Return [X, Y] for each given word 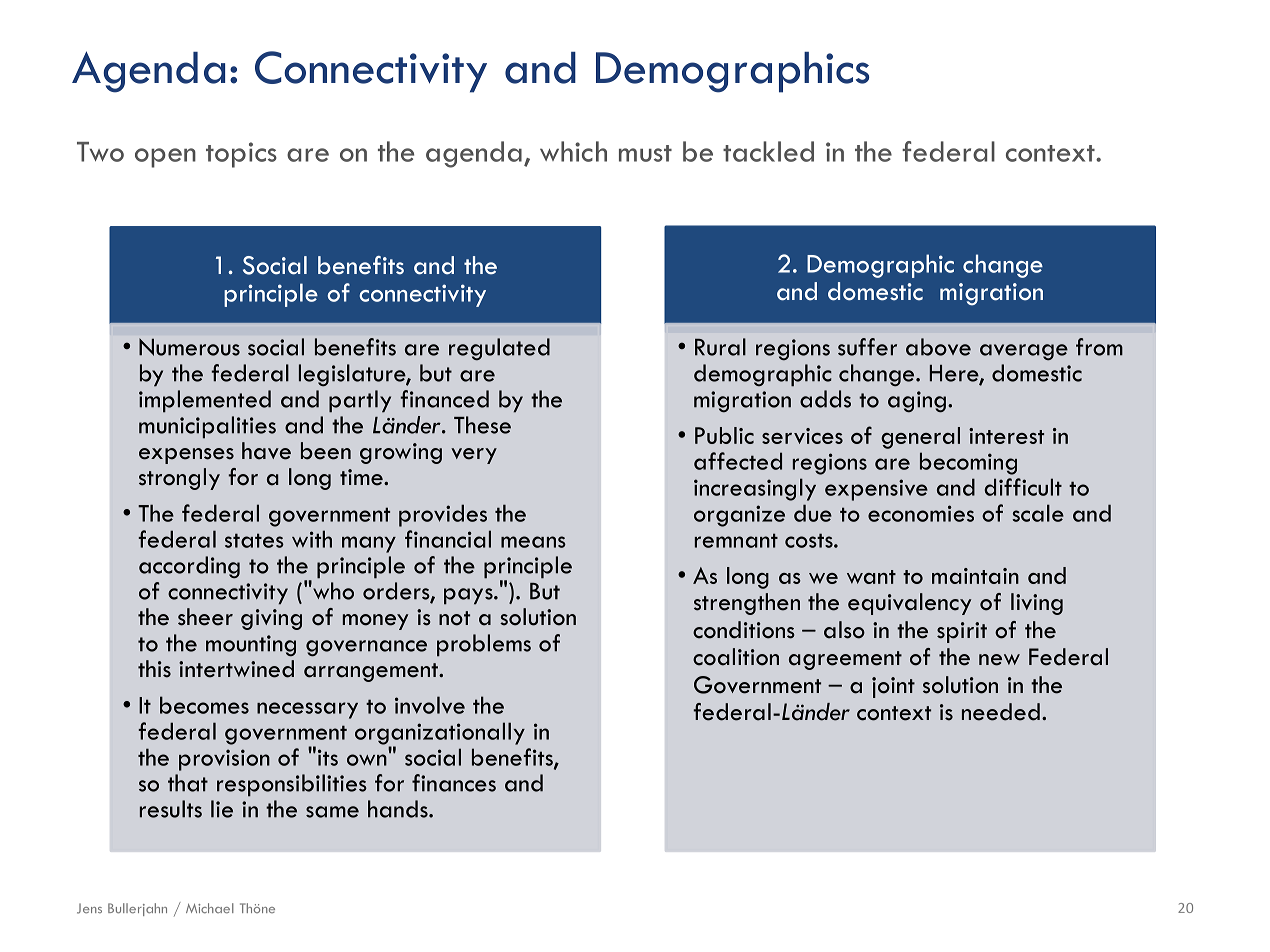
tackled [768, 151]
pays [469, 596]
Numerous [189, 347]
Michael [210, 908]
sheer [205, 617]
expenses [186, 456]
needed [1001, 712]
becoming [968, 463]
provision [224, 760]
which [573, 151]
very [474, 456]
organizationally [440, 734]
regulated [499, 349]
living [1037, 604]
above [938, 347]
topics [241, 155]
